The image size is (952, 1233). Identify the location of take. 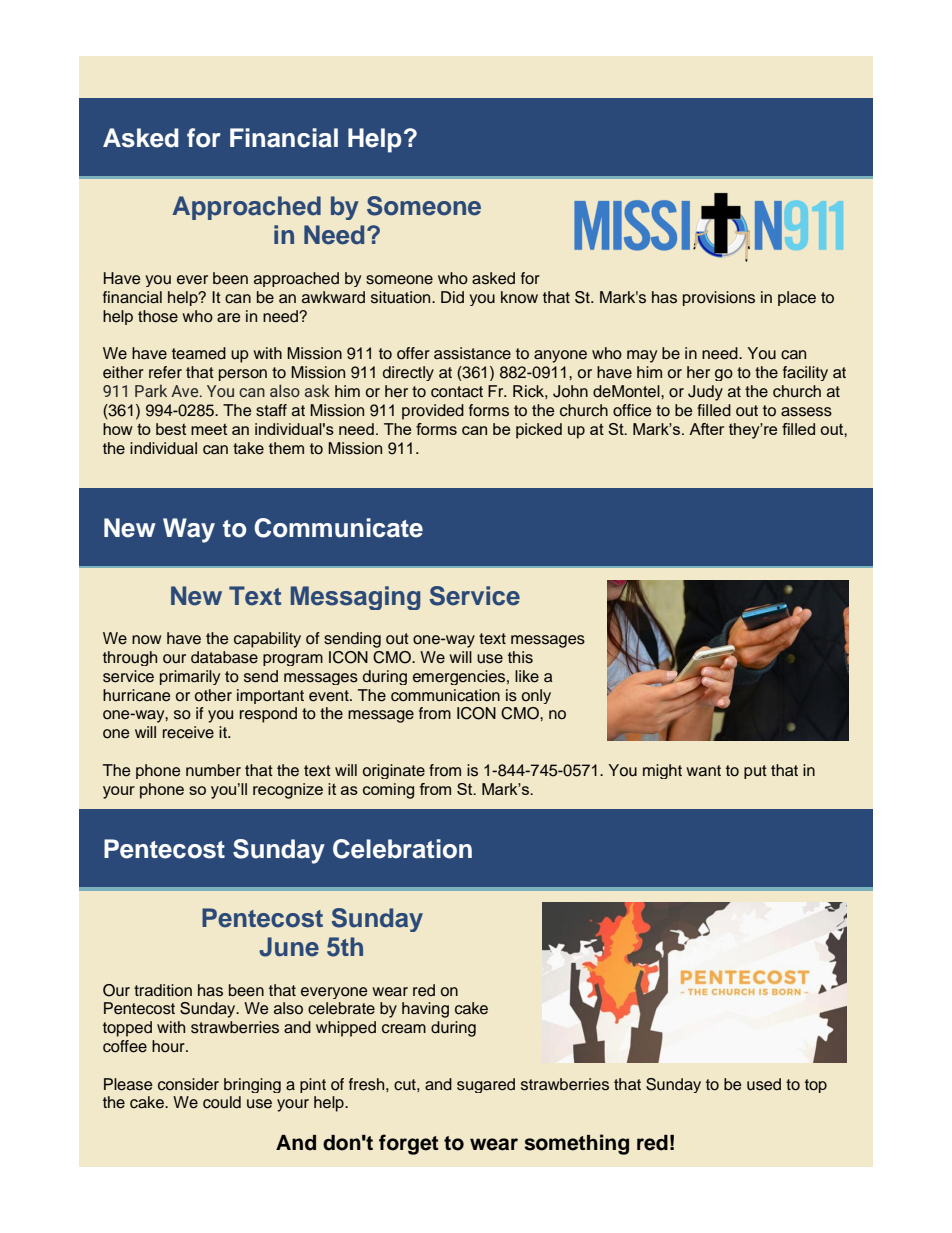
(248, 448).
